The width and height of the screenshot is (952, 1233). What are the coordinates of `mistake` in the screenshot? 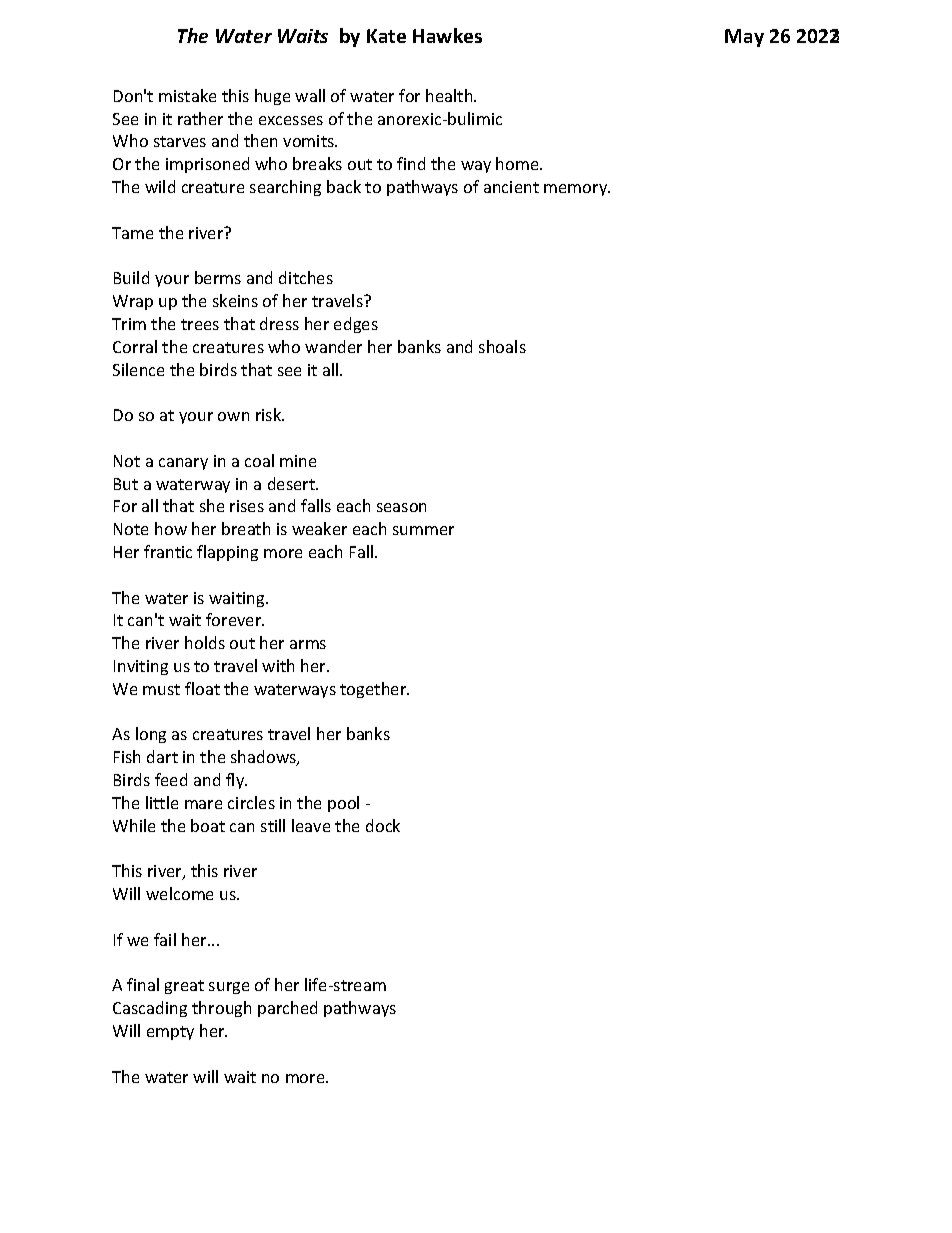 It's located at (187, 95).
